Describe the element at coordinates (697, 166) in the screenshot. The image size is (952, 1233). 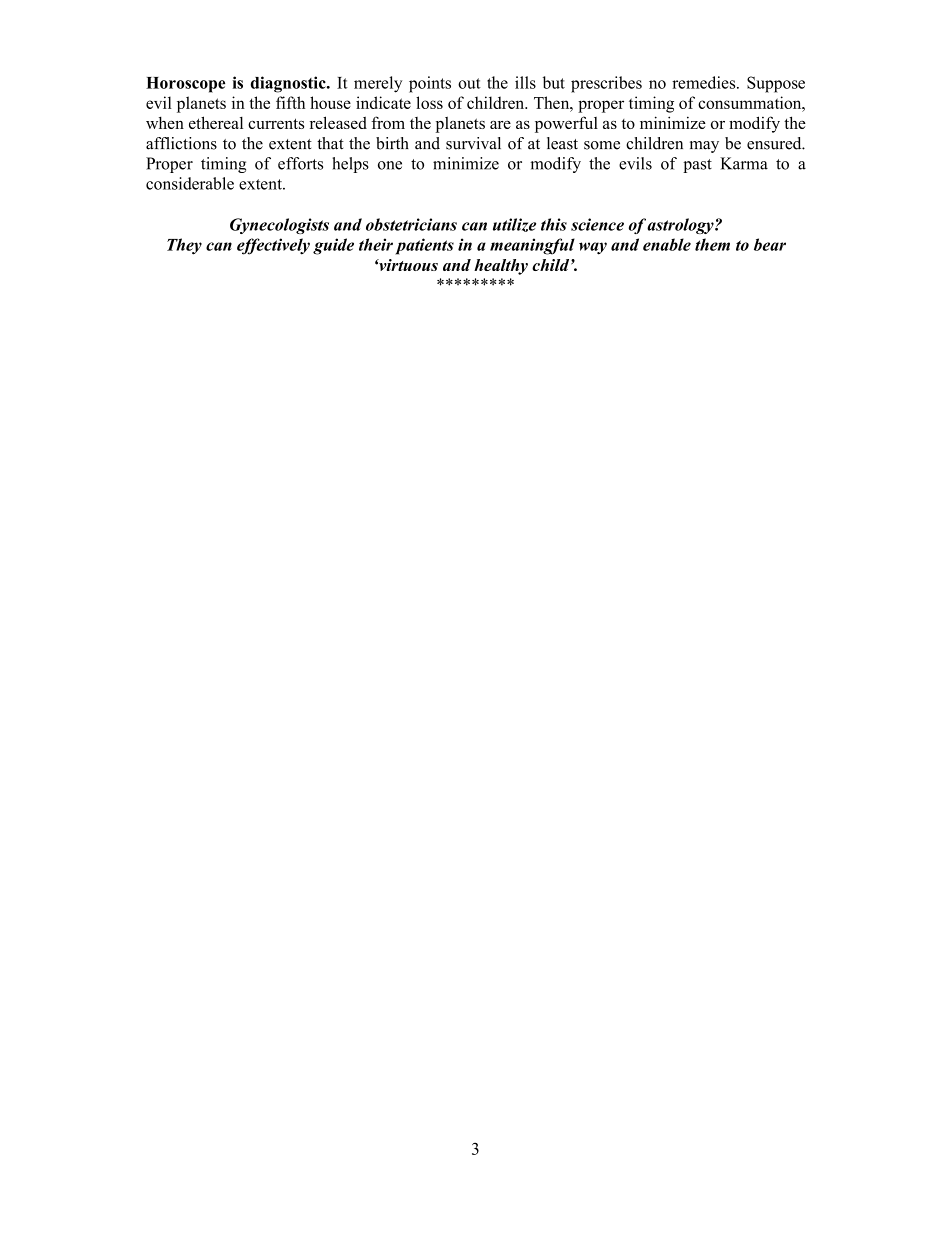
I see `past` at that location.
